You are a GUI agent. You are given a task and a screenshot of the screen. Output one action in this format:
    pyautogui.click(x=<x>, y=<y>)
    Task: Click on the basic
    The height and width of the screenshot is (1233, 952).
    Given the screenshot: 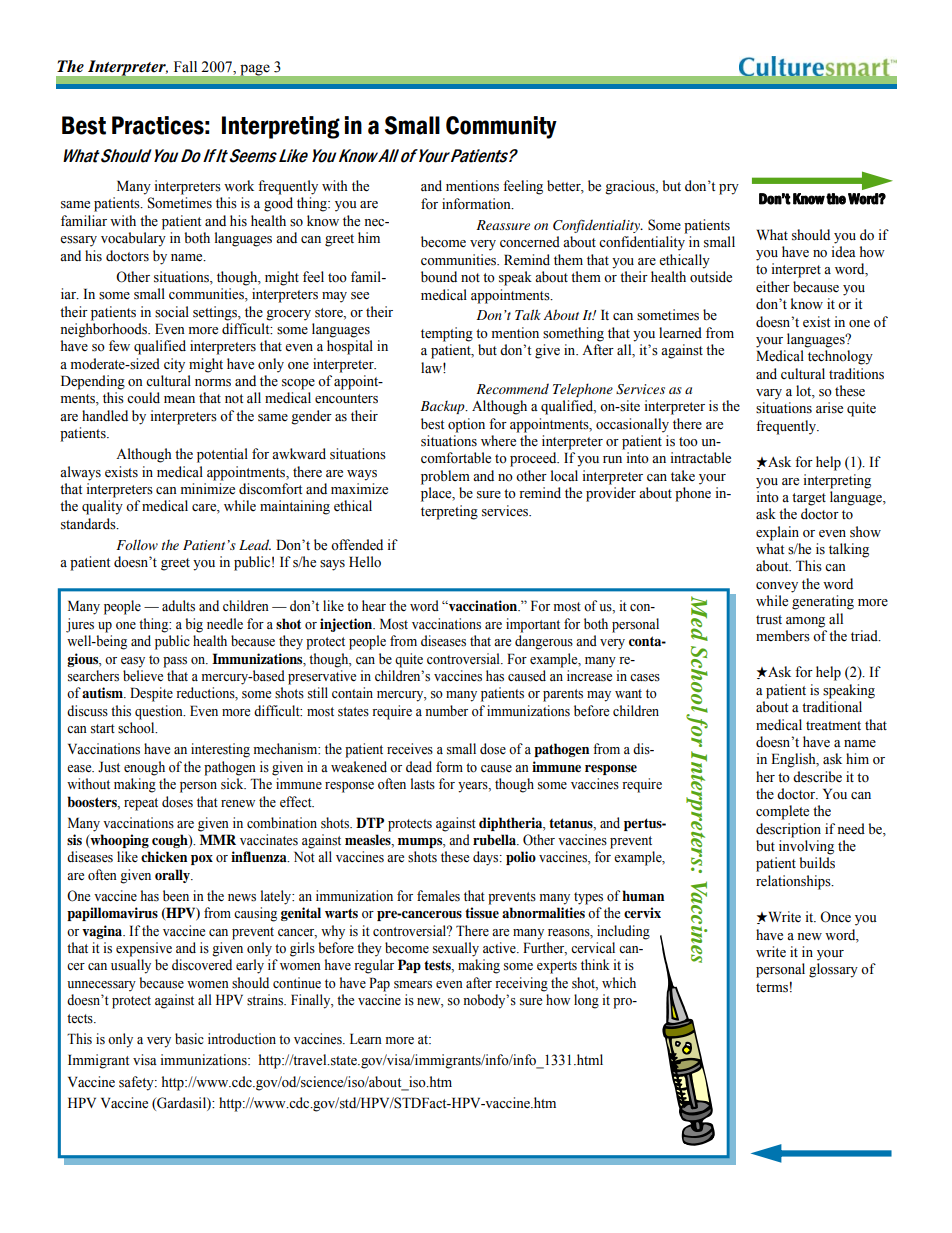 What is the action you would take?
    pyautogui.click(x=189, y=1038)
